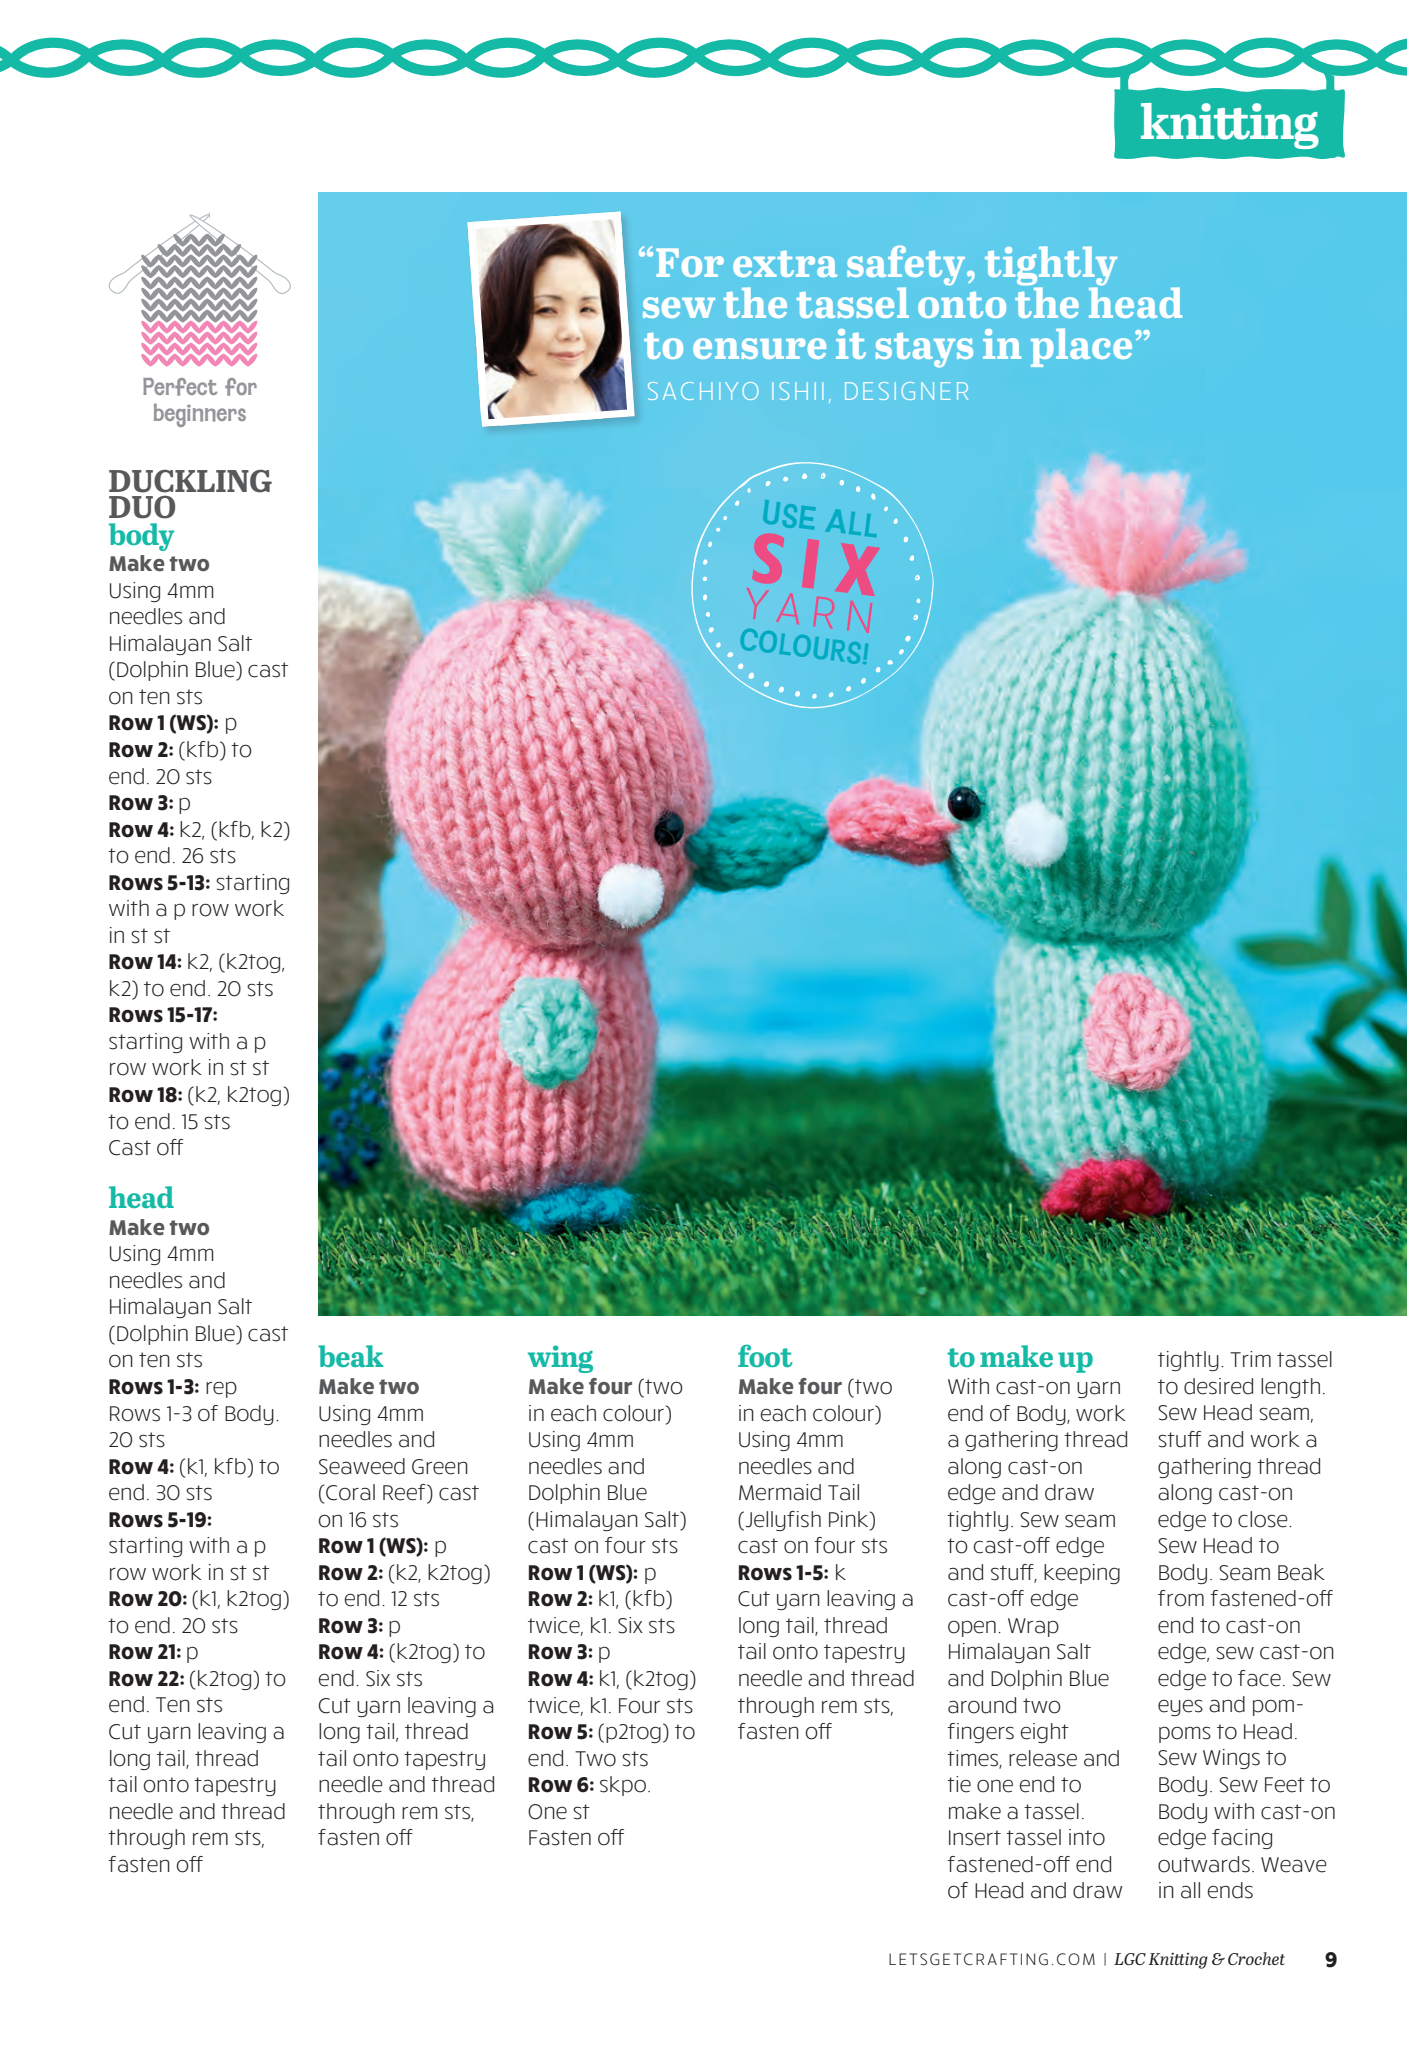  I want to click on place, so click(1081, 347).
